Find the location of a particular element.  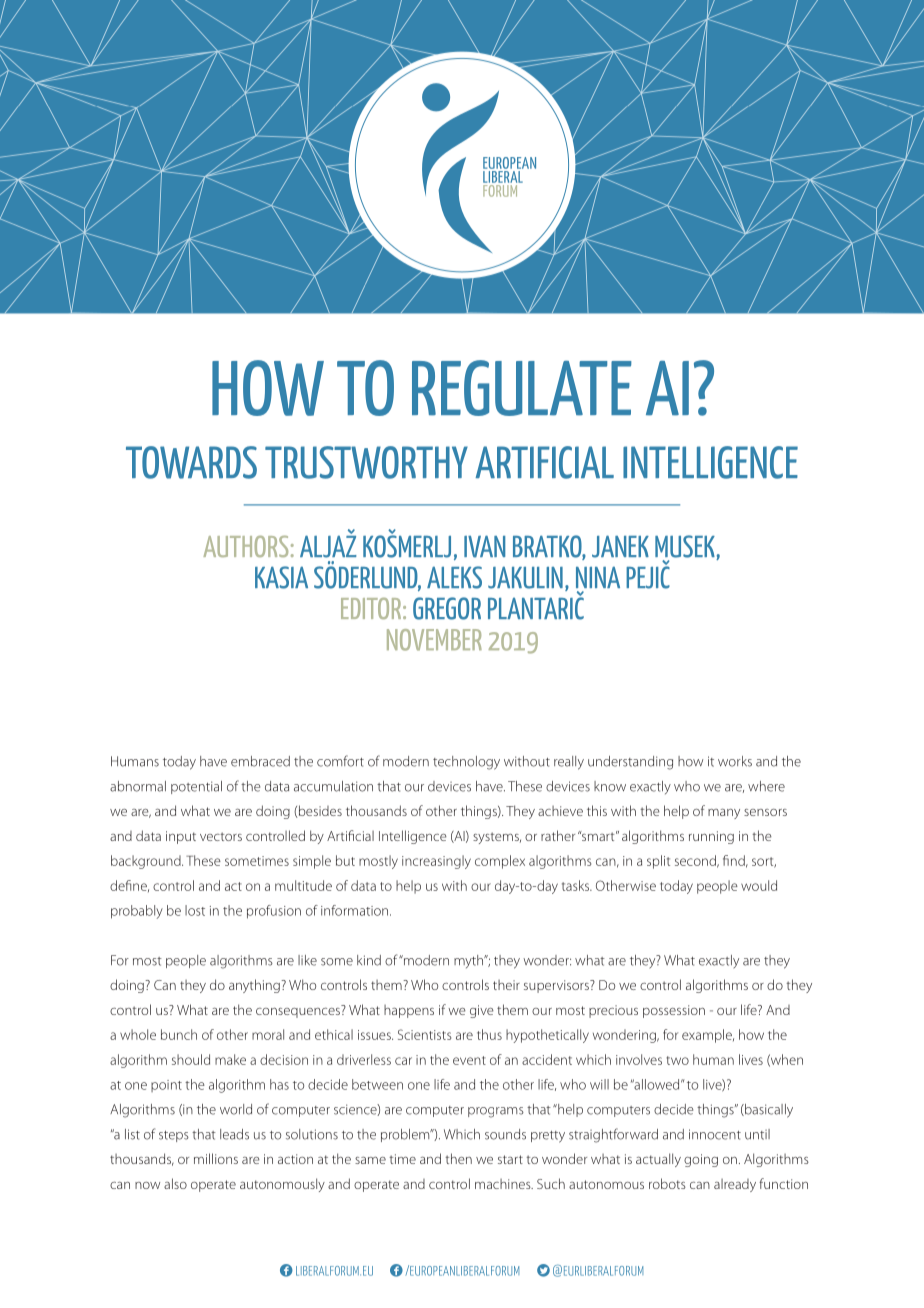

then is located at coordinates (458, 1158).
